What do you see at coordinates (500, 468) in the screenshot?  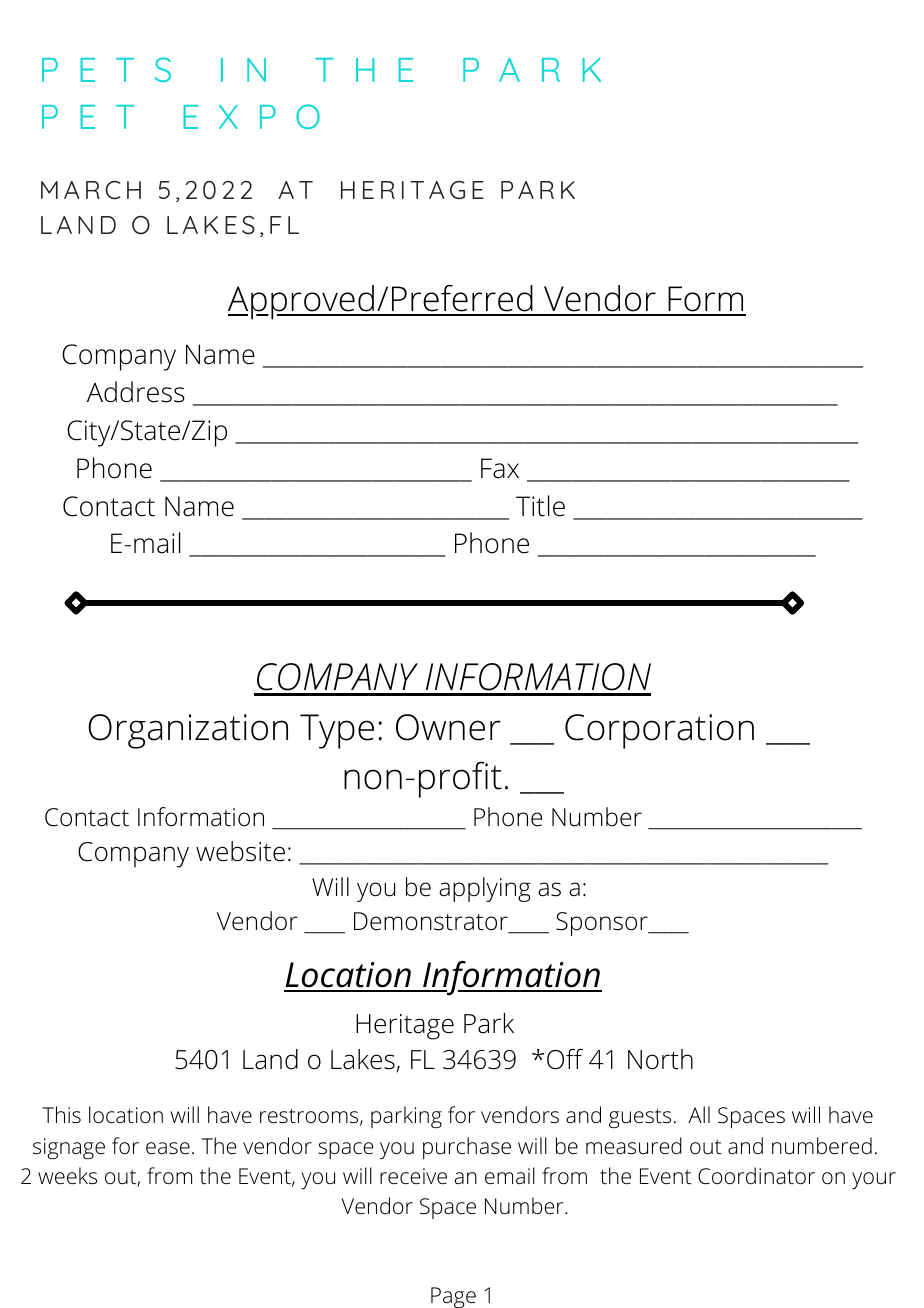 I see `Fax` at bounding box center [500, 468].
